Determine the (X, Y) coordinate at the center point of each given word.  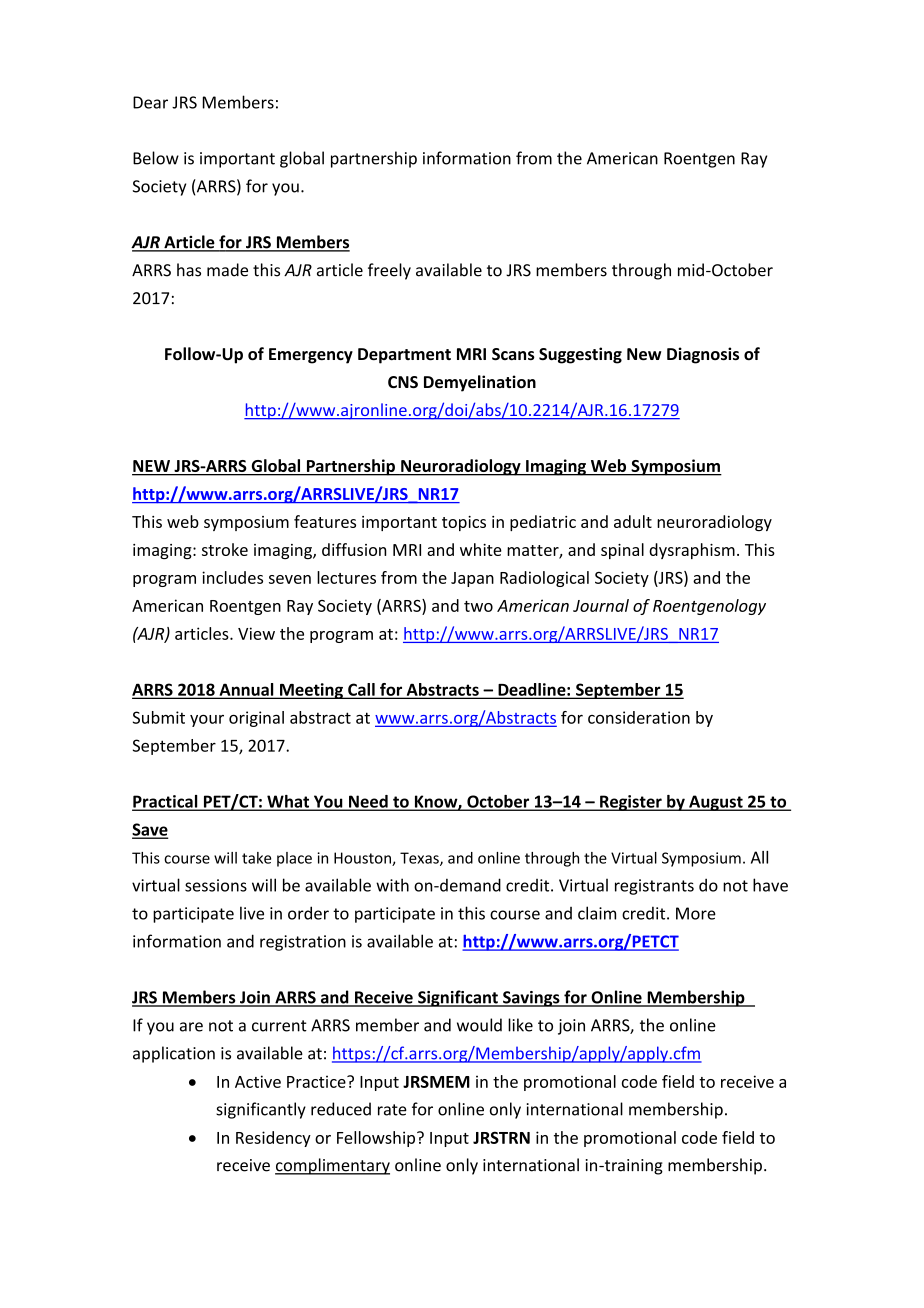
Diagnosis (703, 355)
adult (633, 521)
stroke (225, 549)
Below (156, 158)
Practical (166, 802)
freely (389, 271)
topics (464, 523)
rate (392, 1110)
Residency (273, 1139)
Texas (420, 859)
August (716, 803)
